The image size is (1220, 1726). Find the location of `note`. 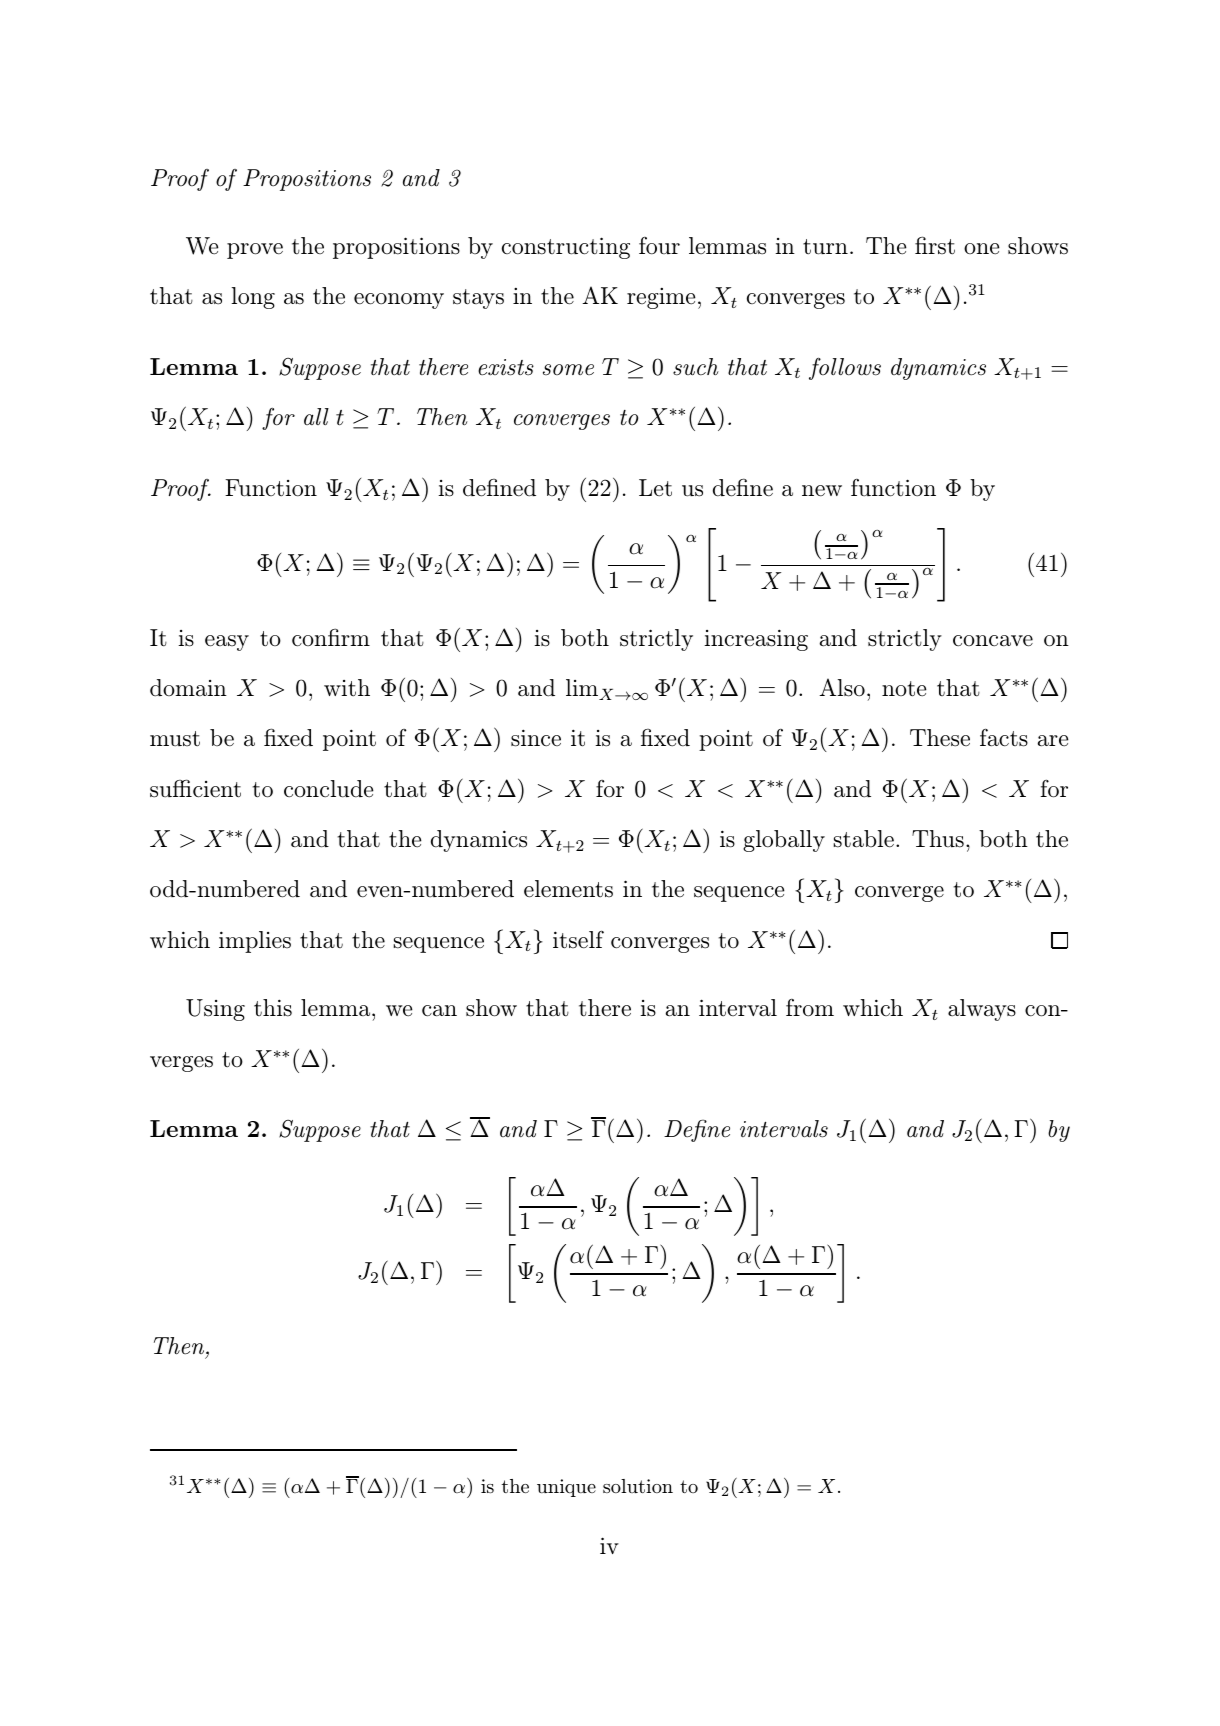

note is located at coordinates (904, 689).
